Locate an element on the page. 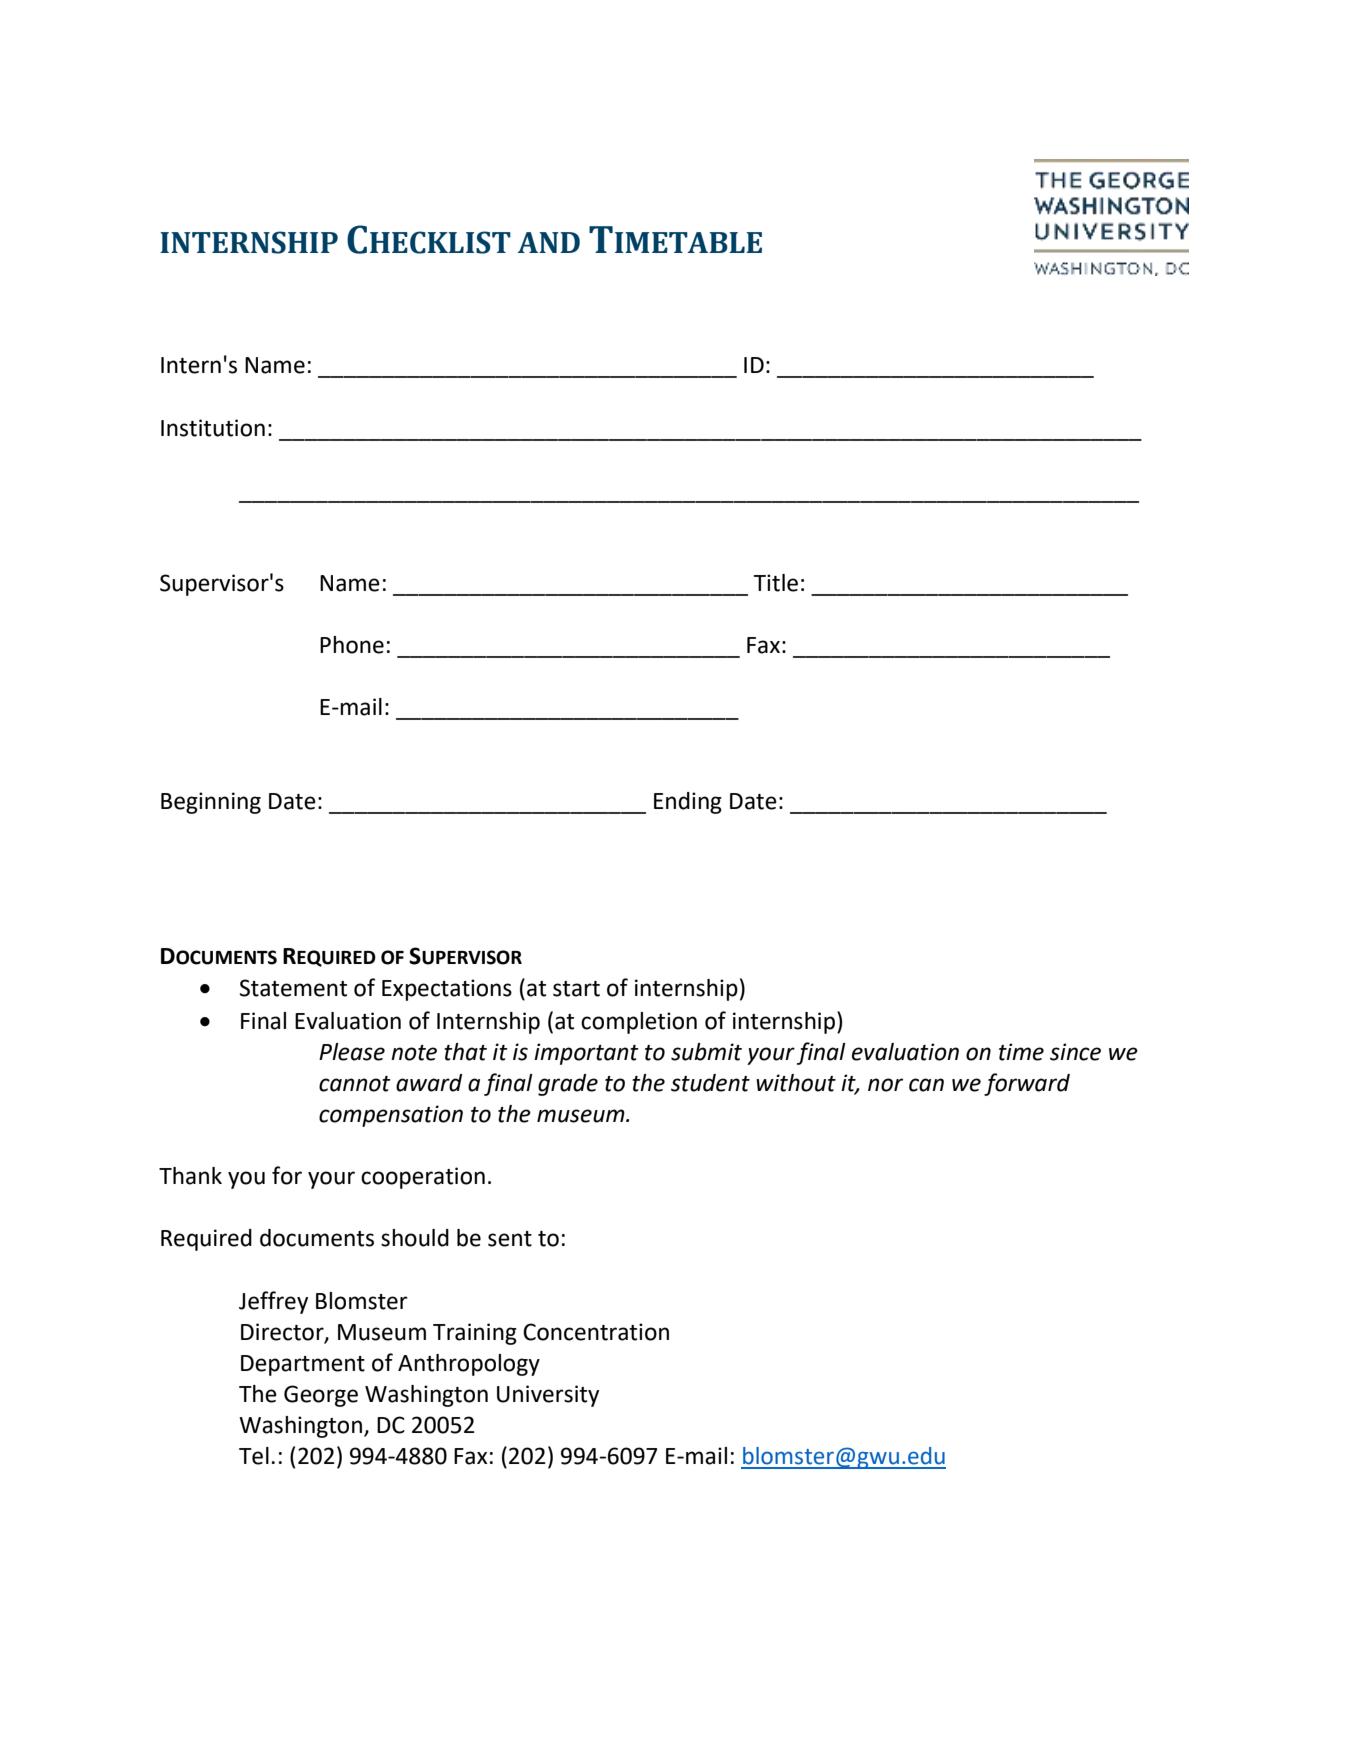 The height and width of the page is (1753, 1355). since is located at coordinates (1075, 1052).
